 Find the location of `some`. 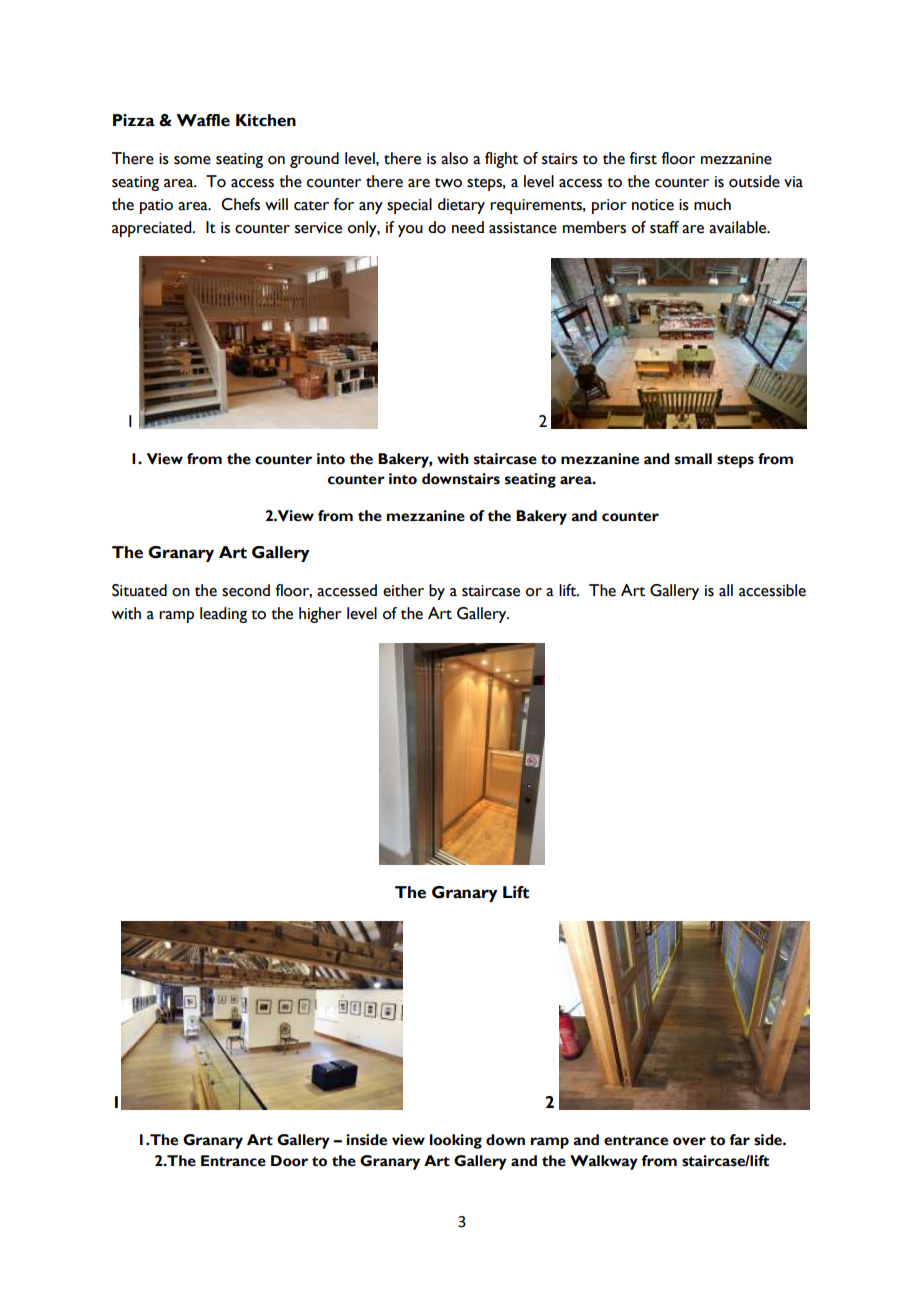

some is located at coordinates (192, 160).
